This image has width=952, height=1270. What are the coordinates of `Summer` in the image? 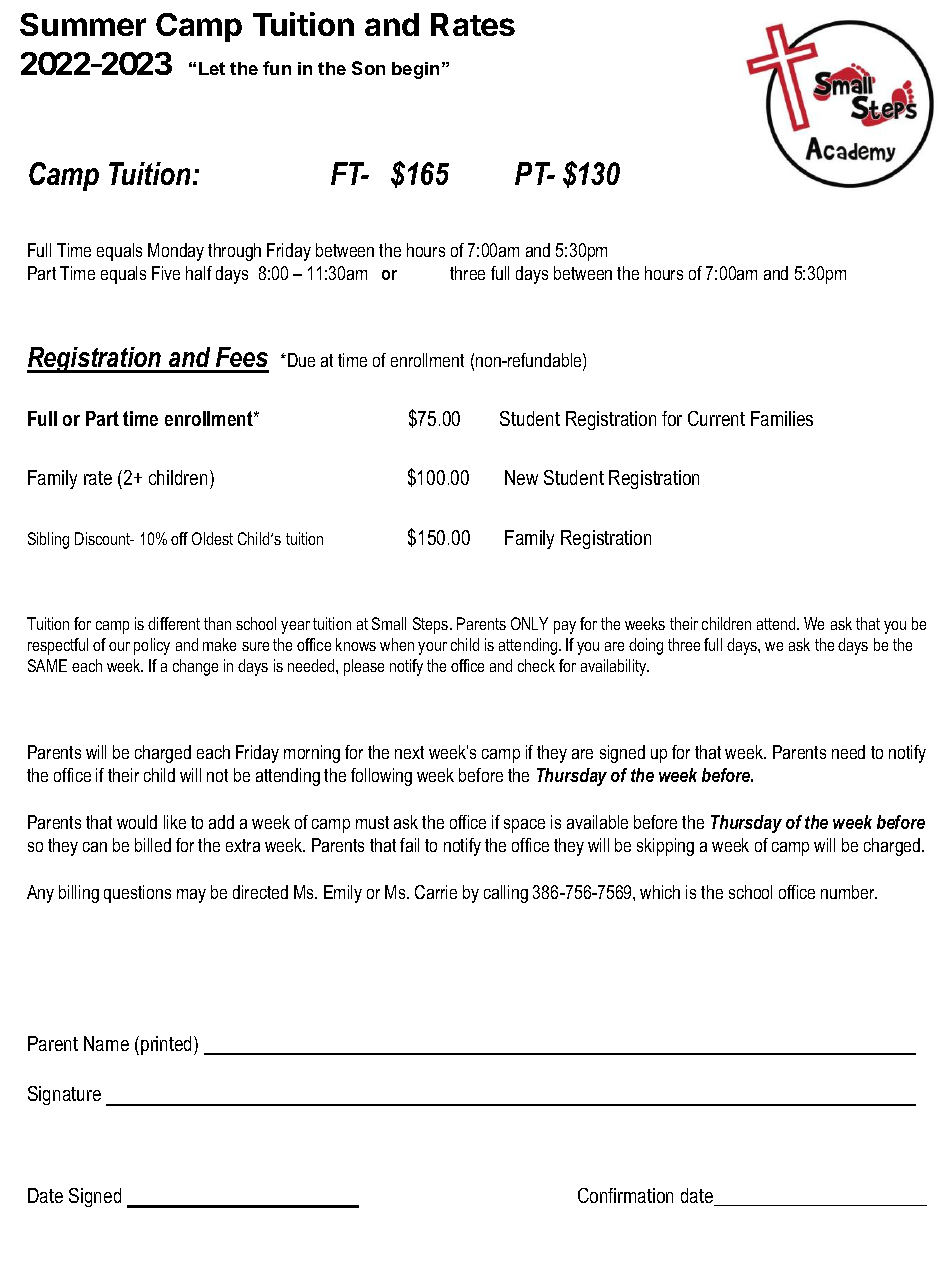 It's located at (83, 24).
